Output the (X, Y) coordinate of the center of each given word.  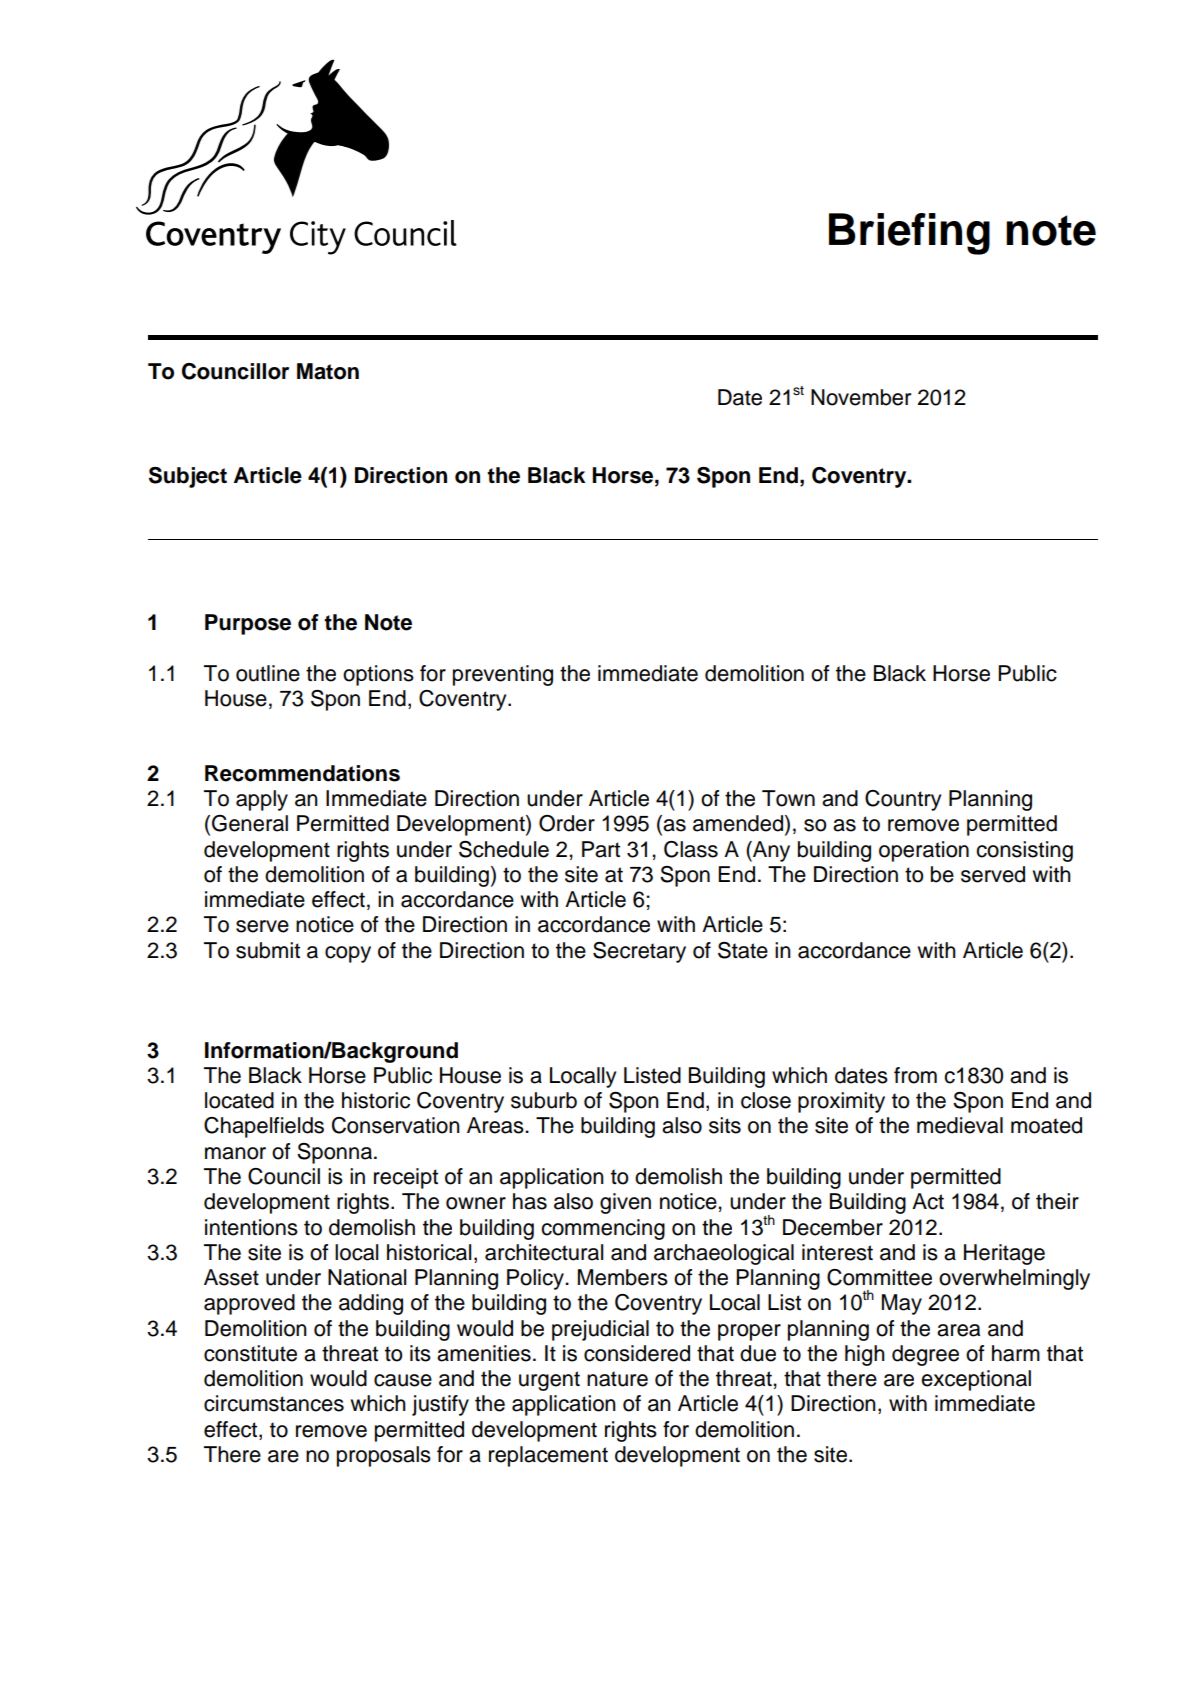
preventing (503, 675)
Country (903, 800)
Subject (188, 477)
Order (567, 823)
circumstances (274, 1403)
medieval (960, 1125)
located (239, 1100)
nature (617, 1379)
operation (924, 851)
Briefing (909, 234)
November (861, 397)
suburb (544, 1100)
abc (296, 157)
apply (262, 800)
